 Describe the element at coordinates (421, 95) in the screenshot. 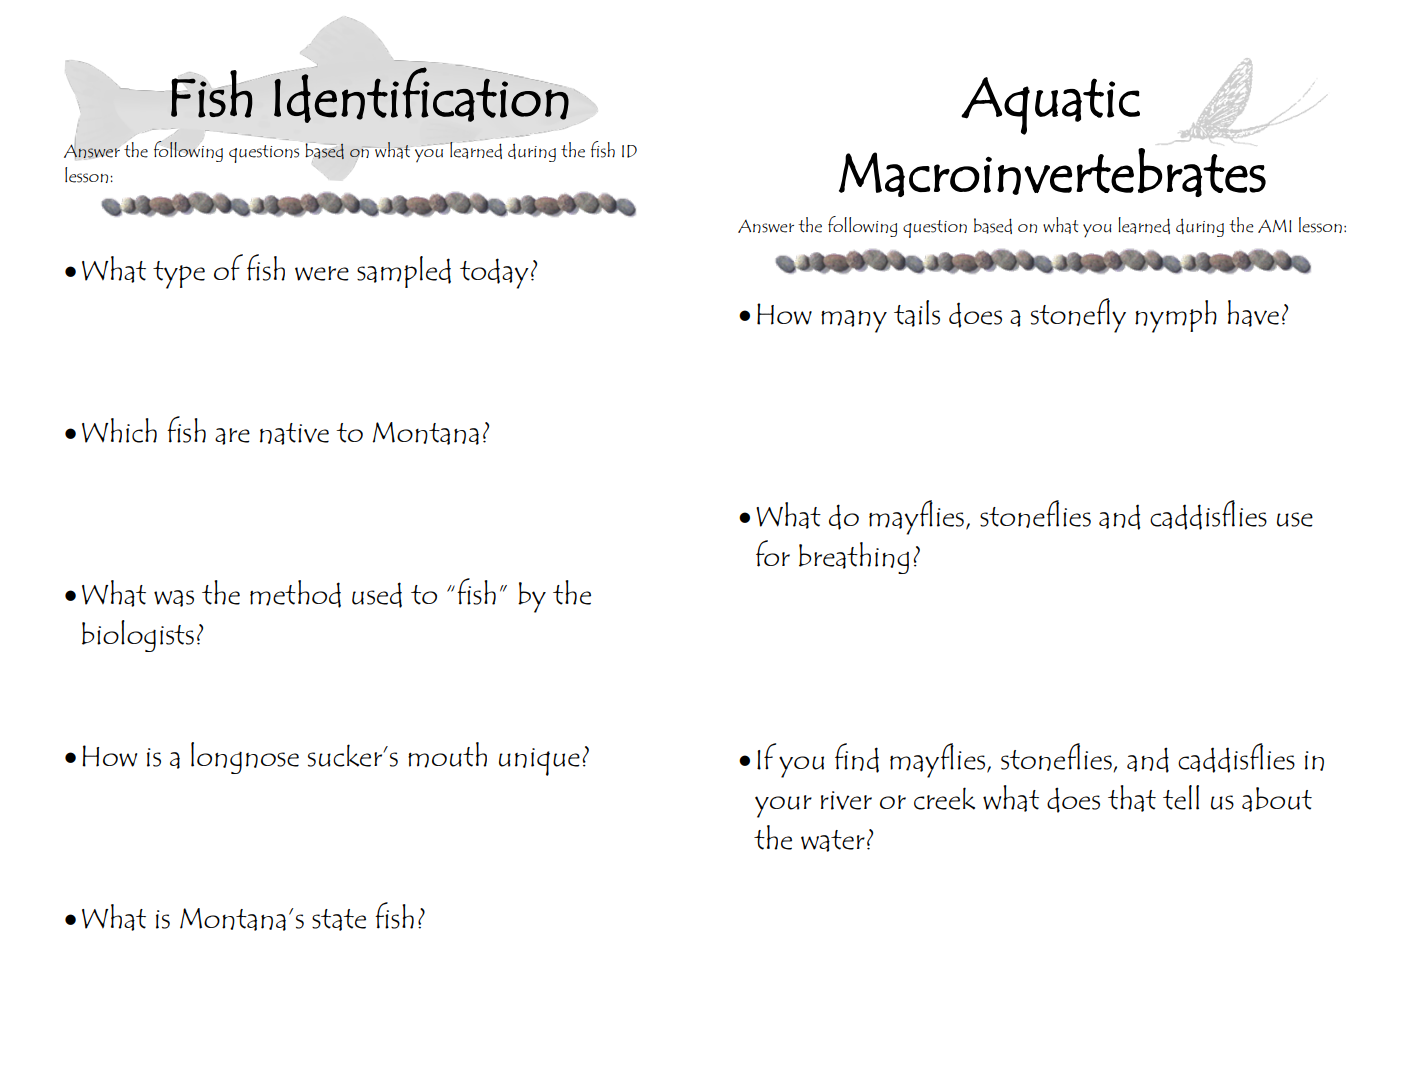

I see `Identification` at that location.
